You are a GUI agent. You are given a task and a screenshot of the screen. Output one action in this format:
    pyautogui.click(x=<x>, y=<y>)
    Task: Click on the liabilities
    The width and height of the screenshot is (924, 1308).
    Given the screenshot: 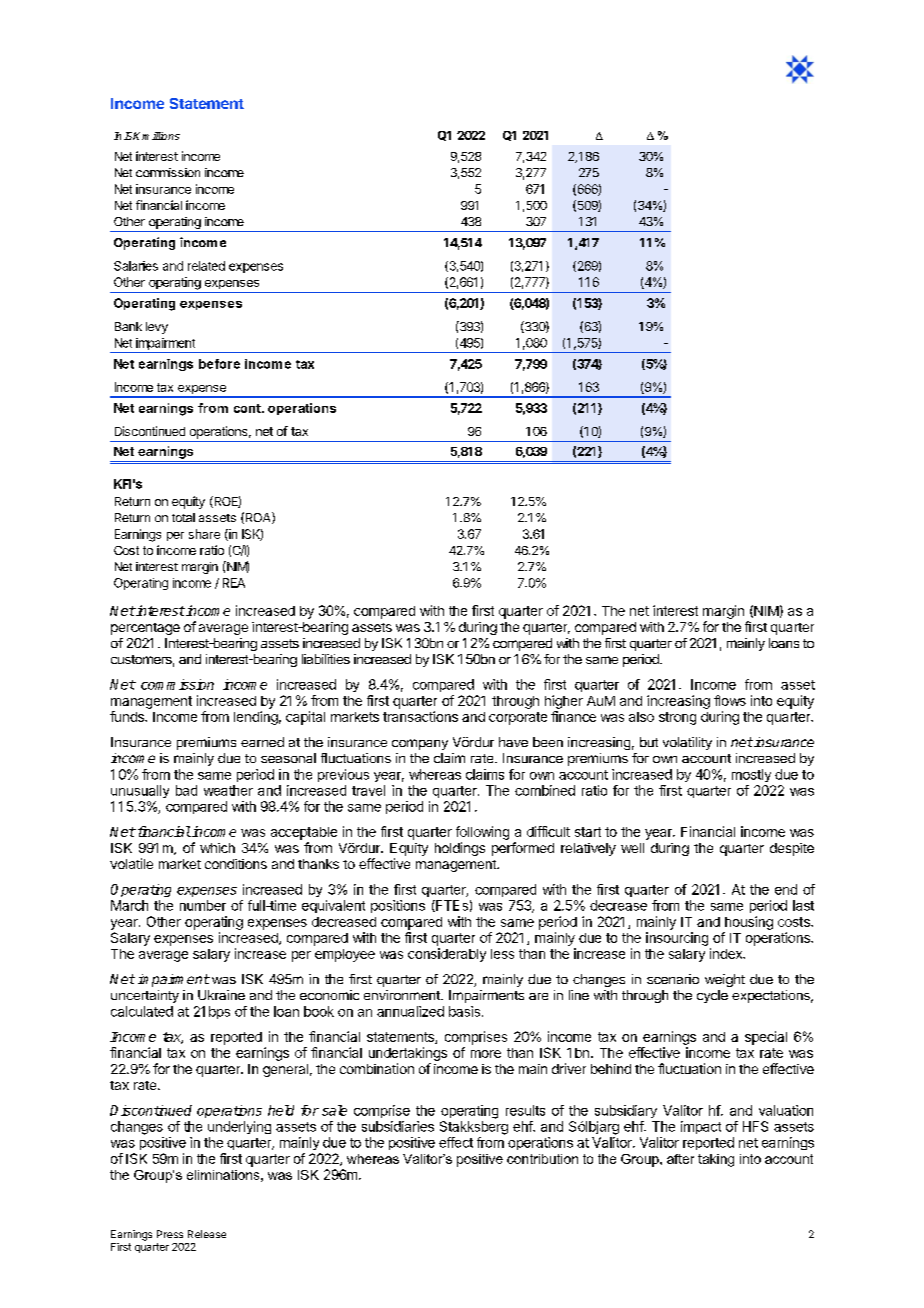 What is the action you would take?
    pyautogui.click(x=326, y=659)
